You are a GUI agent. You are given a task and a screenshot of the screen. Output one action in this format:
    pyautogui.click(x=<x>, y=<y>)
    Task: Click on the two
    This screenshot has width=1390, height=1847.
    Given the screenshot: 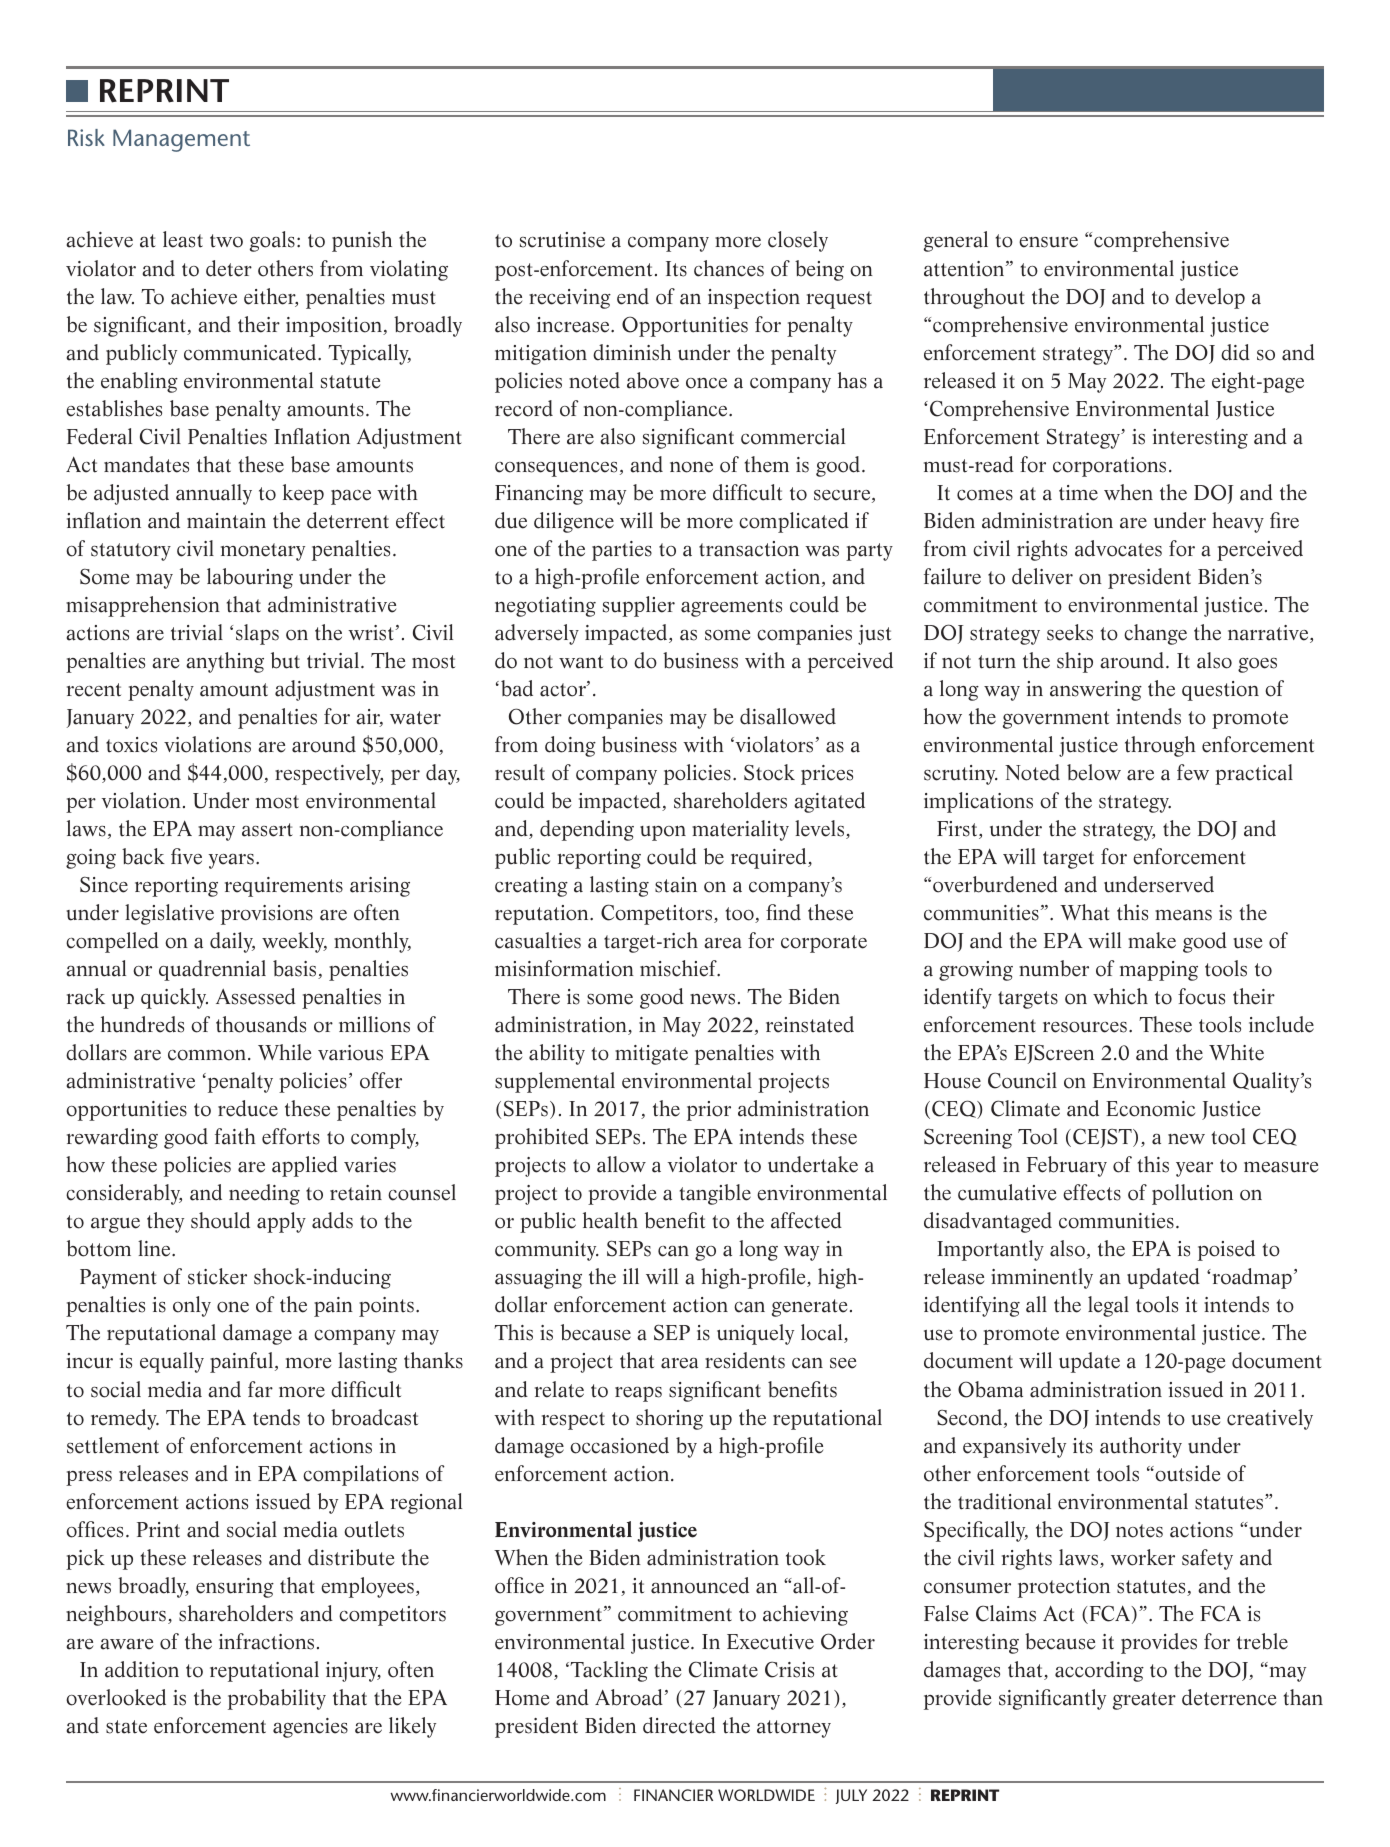 What is the action you would take?
    pyautogui.click(x=226, y=241)
